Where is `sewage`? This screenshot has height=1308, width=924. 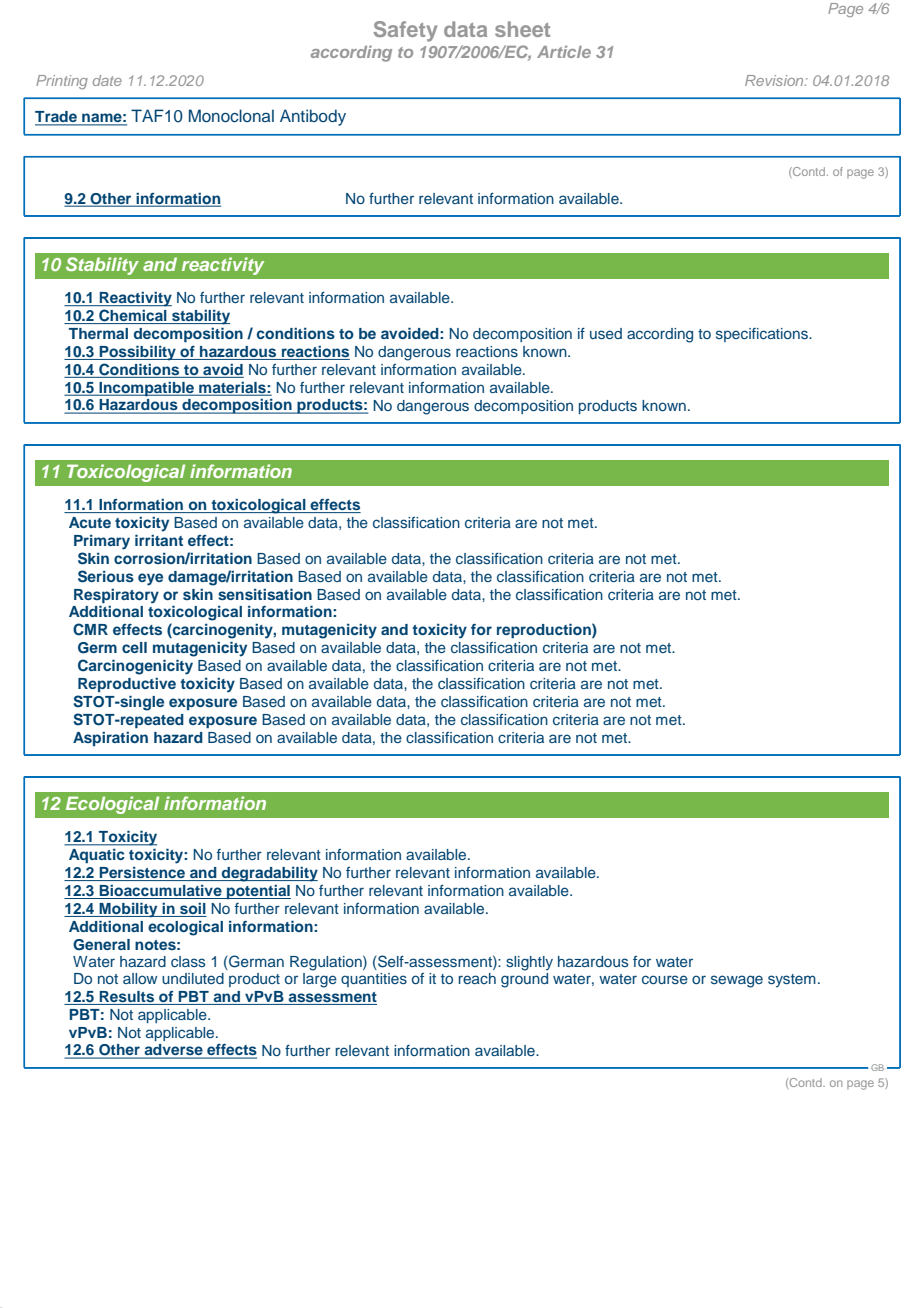 sewage is located at coordinates (737, 981).
